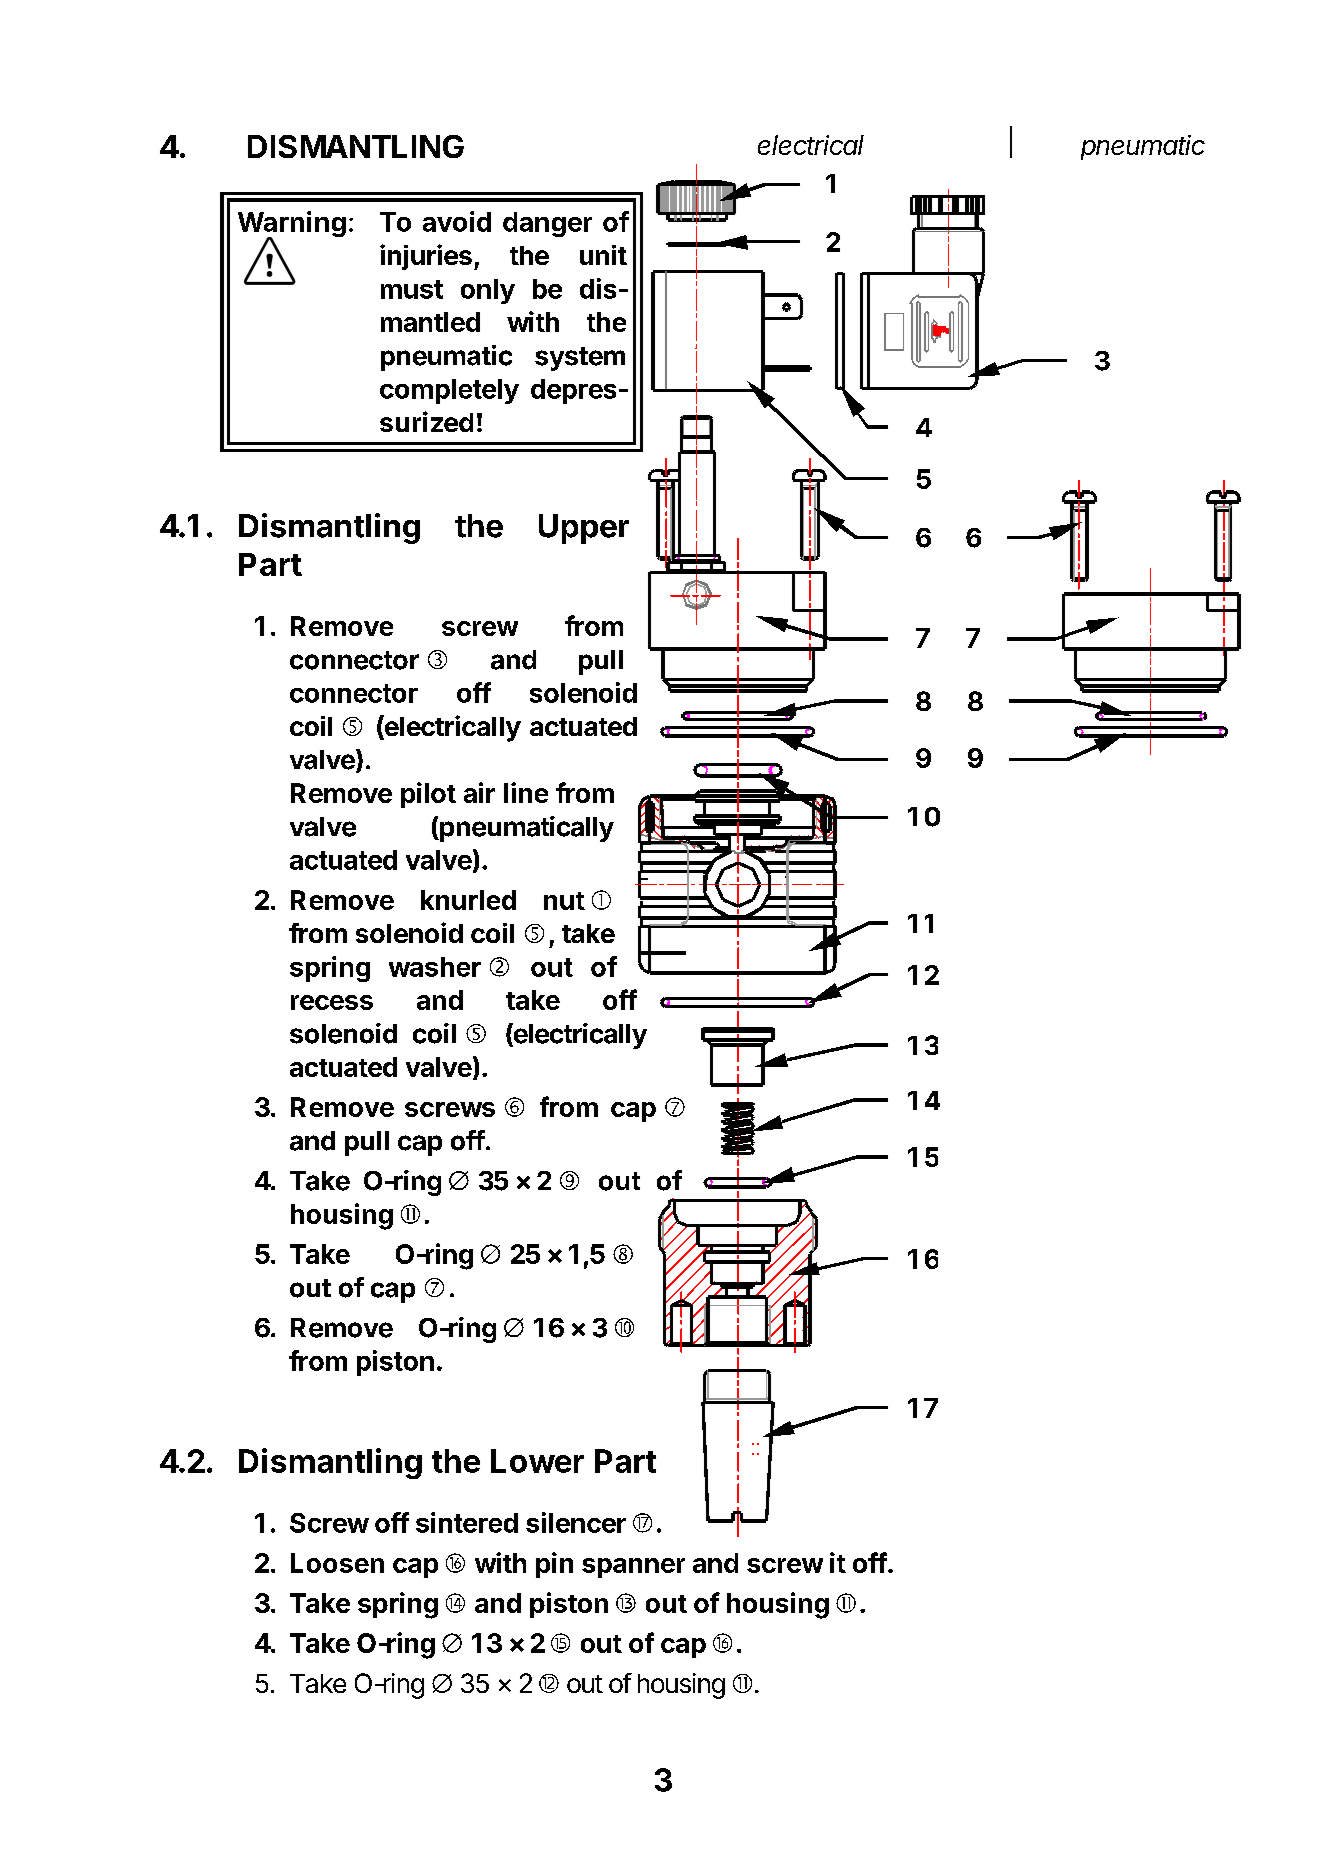  Describe the element at coordinates (332, 1002) in the screenshot. I see `recess` at that location.
